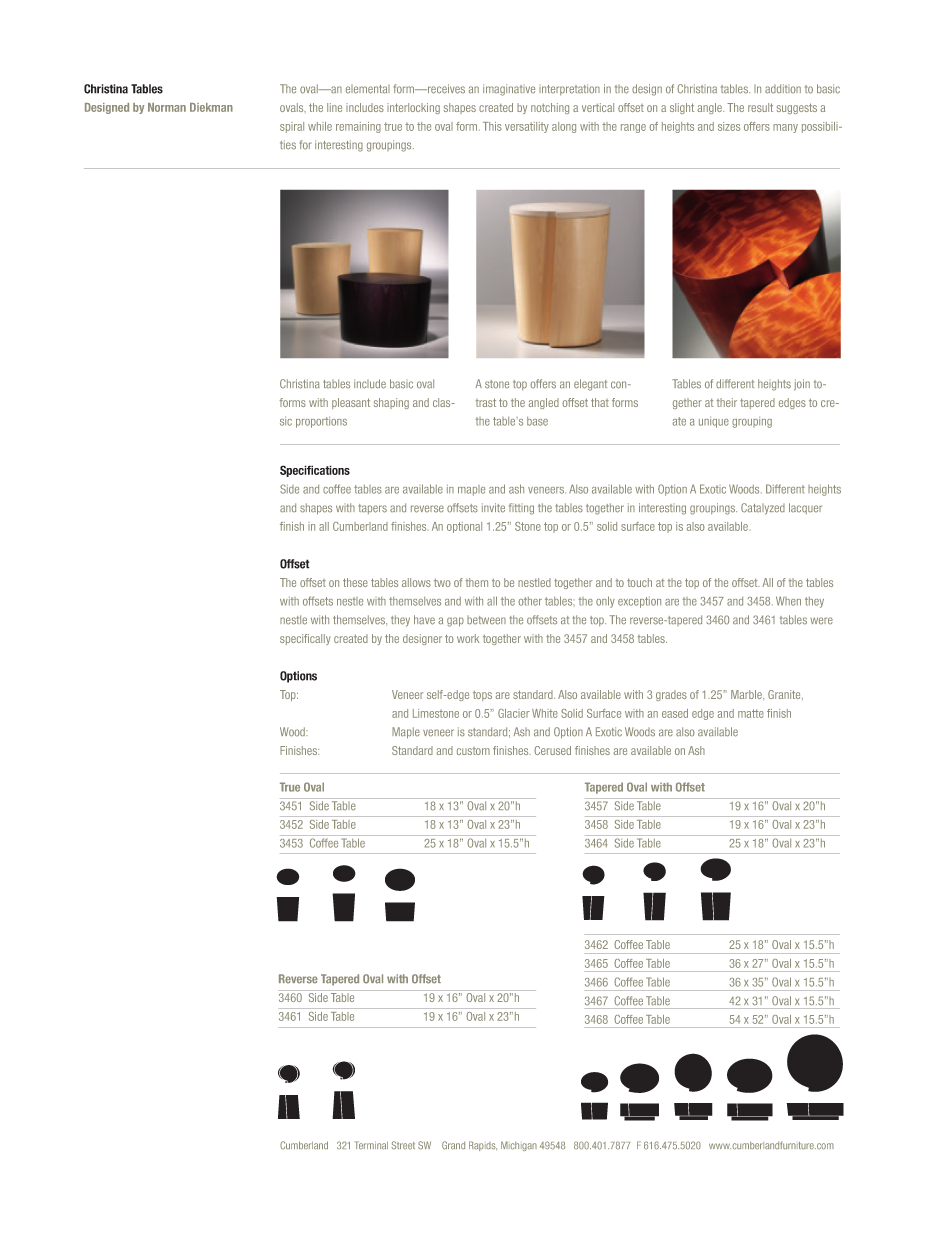  What do you see at coordinates (351, 403) in the page?
I see `pleasant` at bounding box center [351, 403].
